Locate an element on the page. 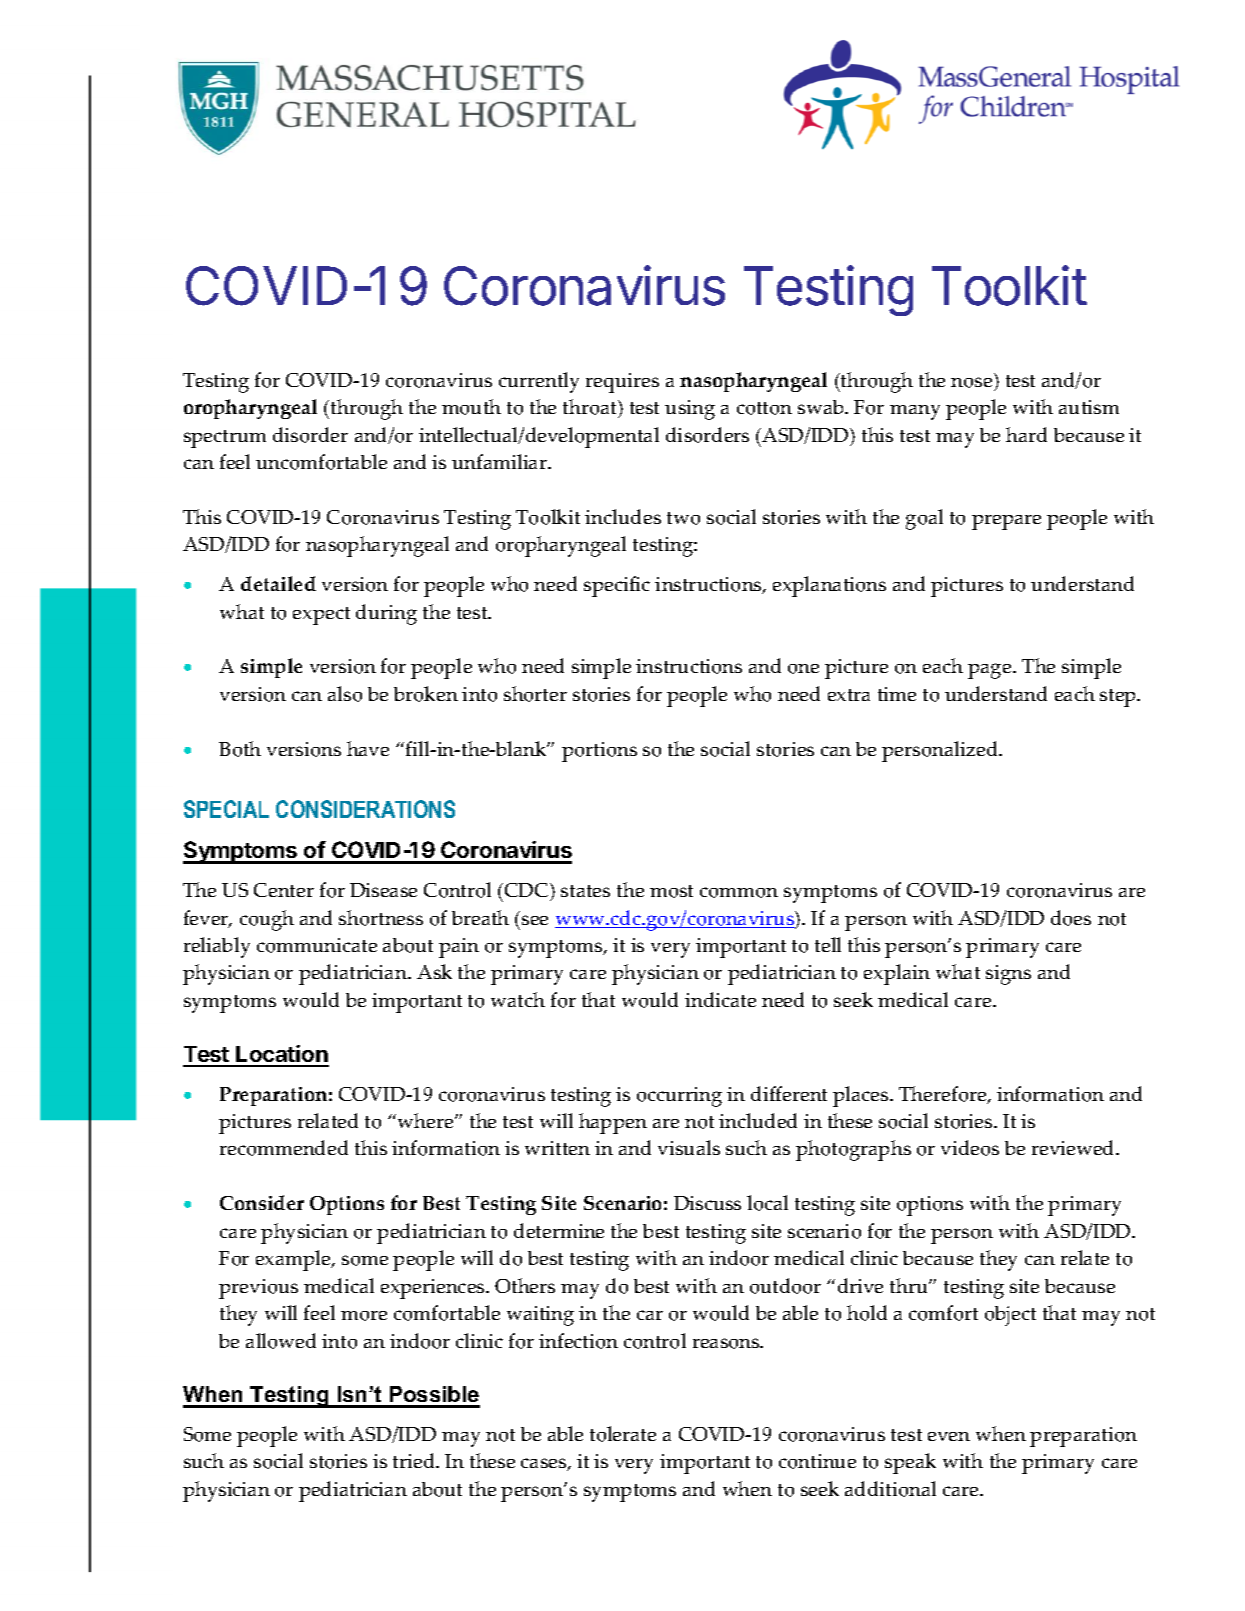 The height and width of the page is (1611, 1245). tried is located at coordinates (415, 1460).
